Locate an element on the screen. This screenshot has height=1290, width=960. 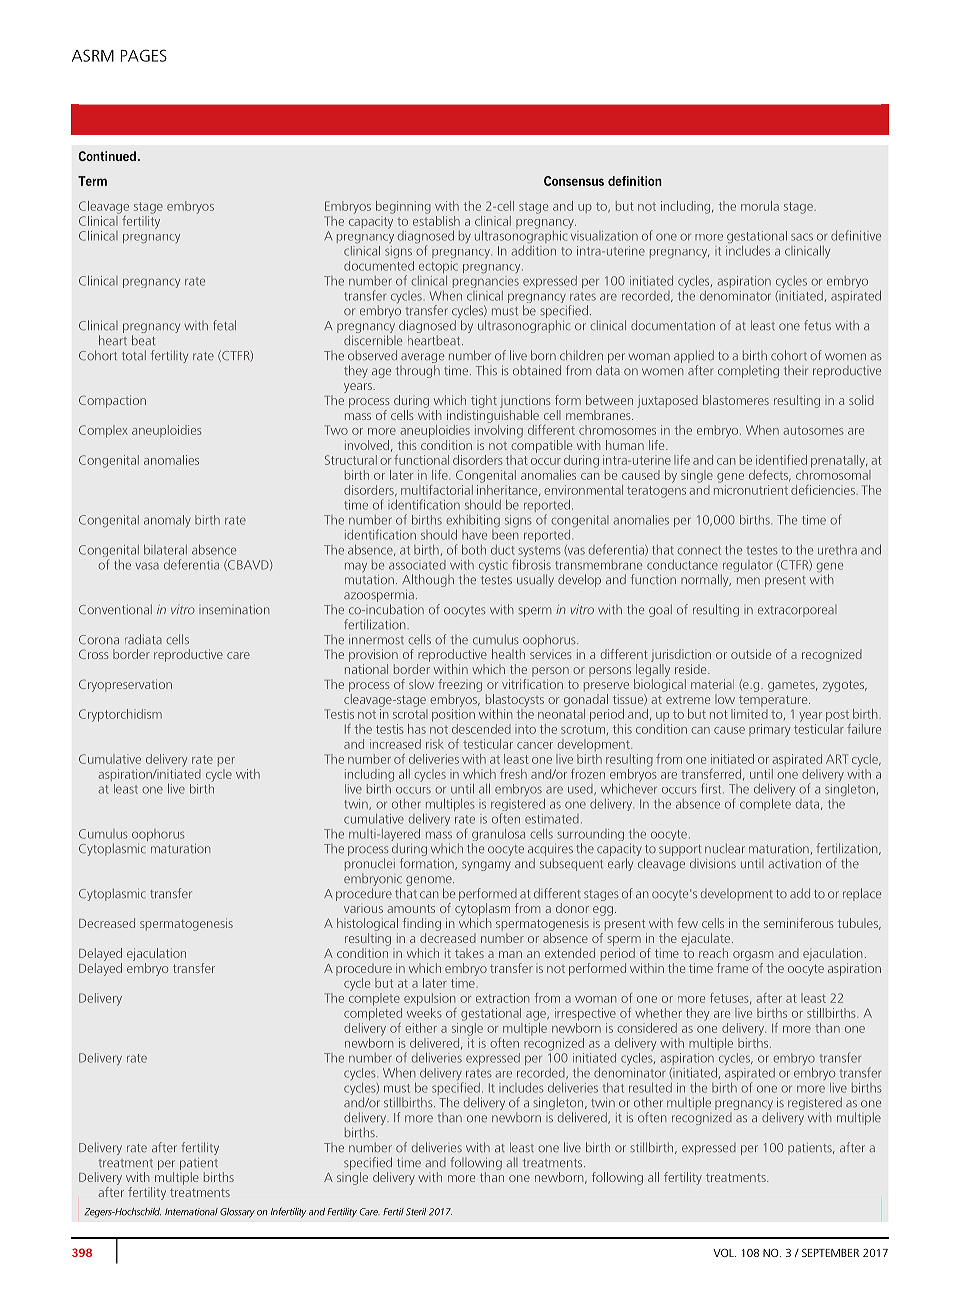
various is located at coordinates (363, 909).
